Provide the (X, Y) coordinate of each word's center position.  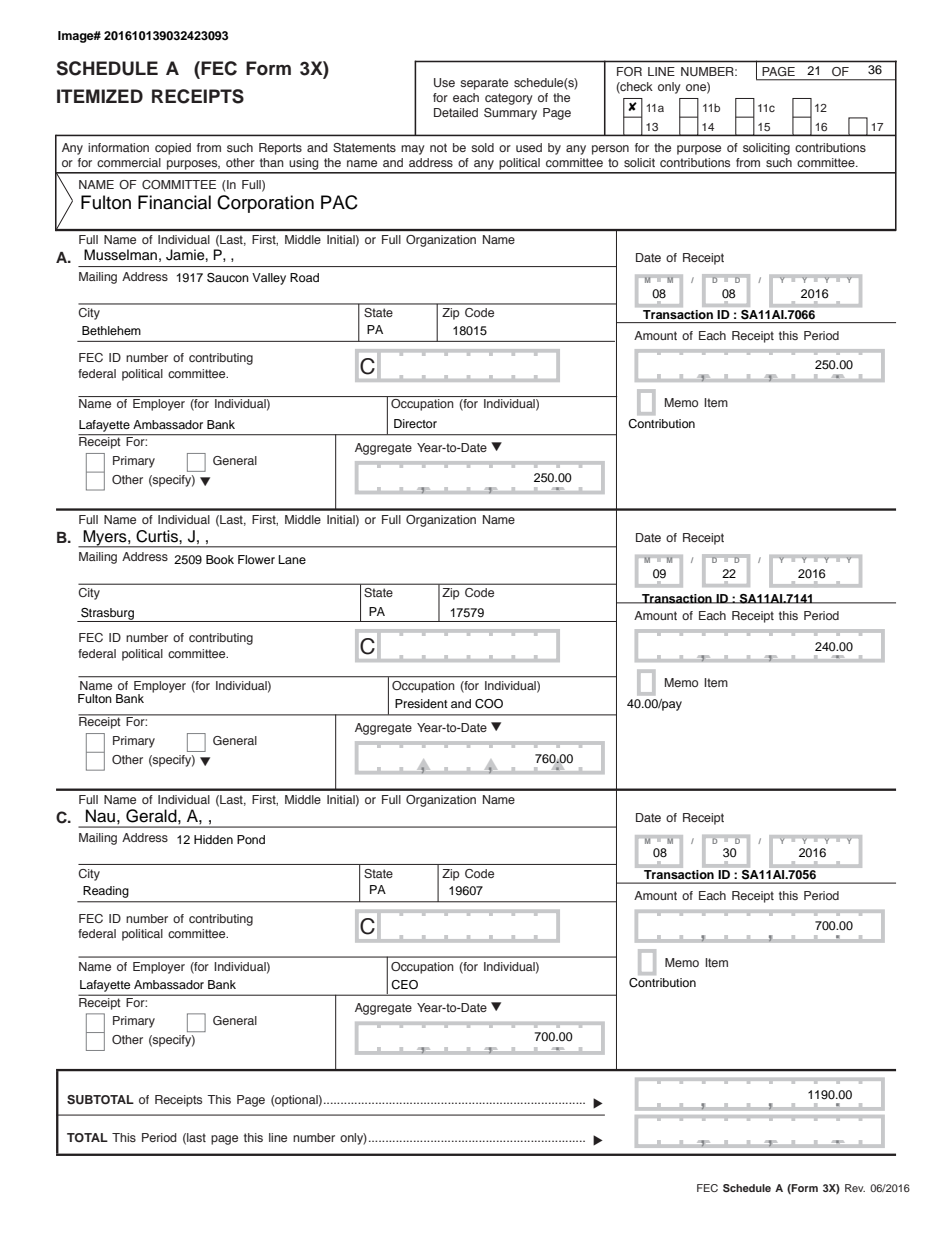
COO (489, 704)
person (610, 150)
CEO (404, 985)
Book (220, 559)
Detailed (456, 112)
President (421, 703)
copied (173, 149)
